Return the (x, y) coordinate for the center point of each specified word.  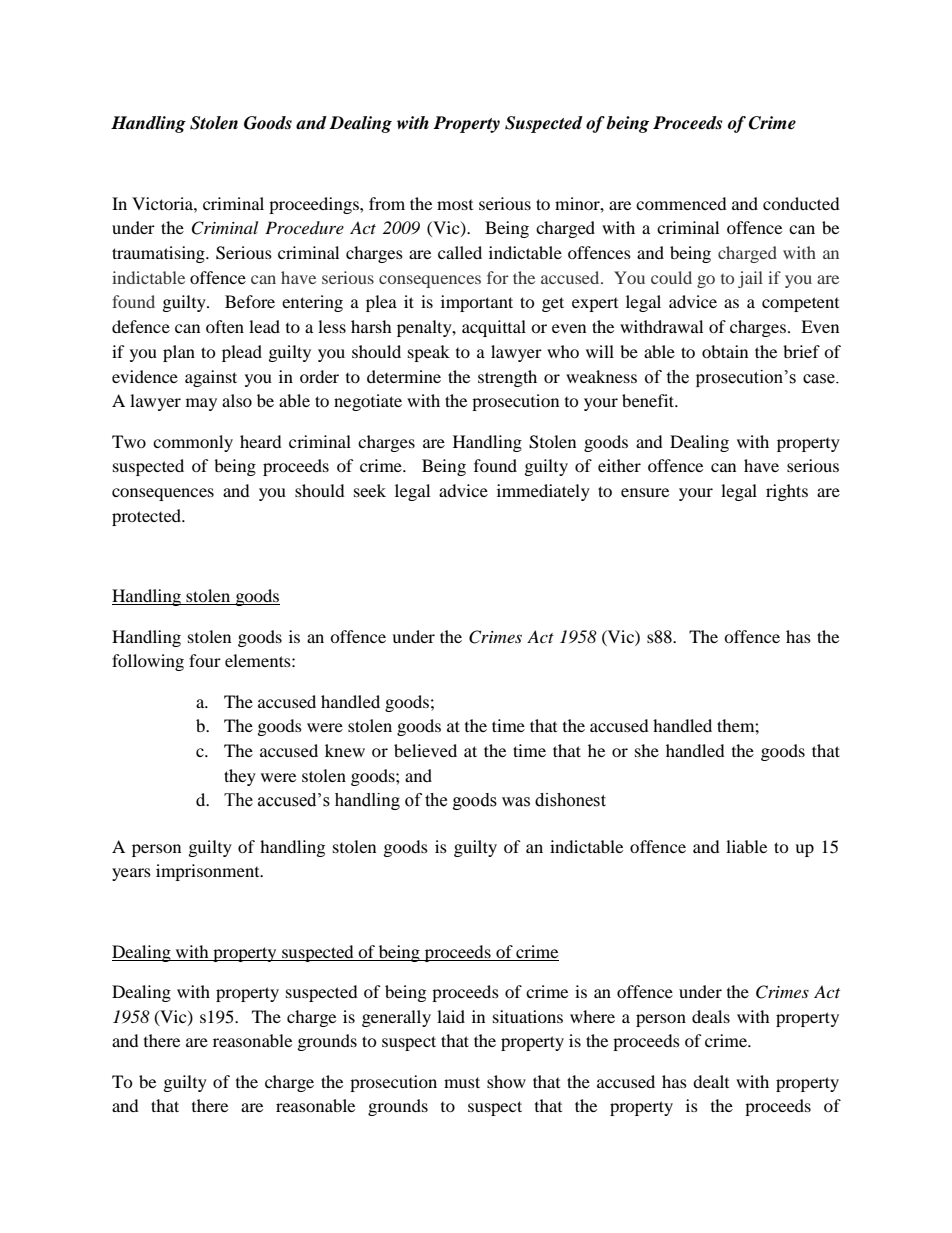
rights (787, 492)
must (462, 1082)
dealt (711, 1081)
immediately (543, 492)
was (516, 802)
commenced (681, 203)
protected (148, 517)
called (460, 252)
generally (396, 1018)
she (647, 750)
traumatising (159, 254)
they (240, 777)
